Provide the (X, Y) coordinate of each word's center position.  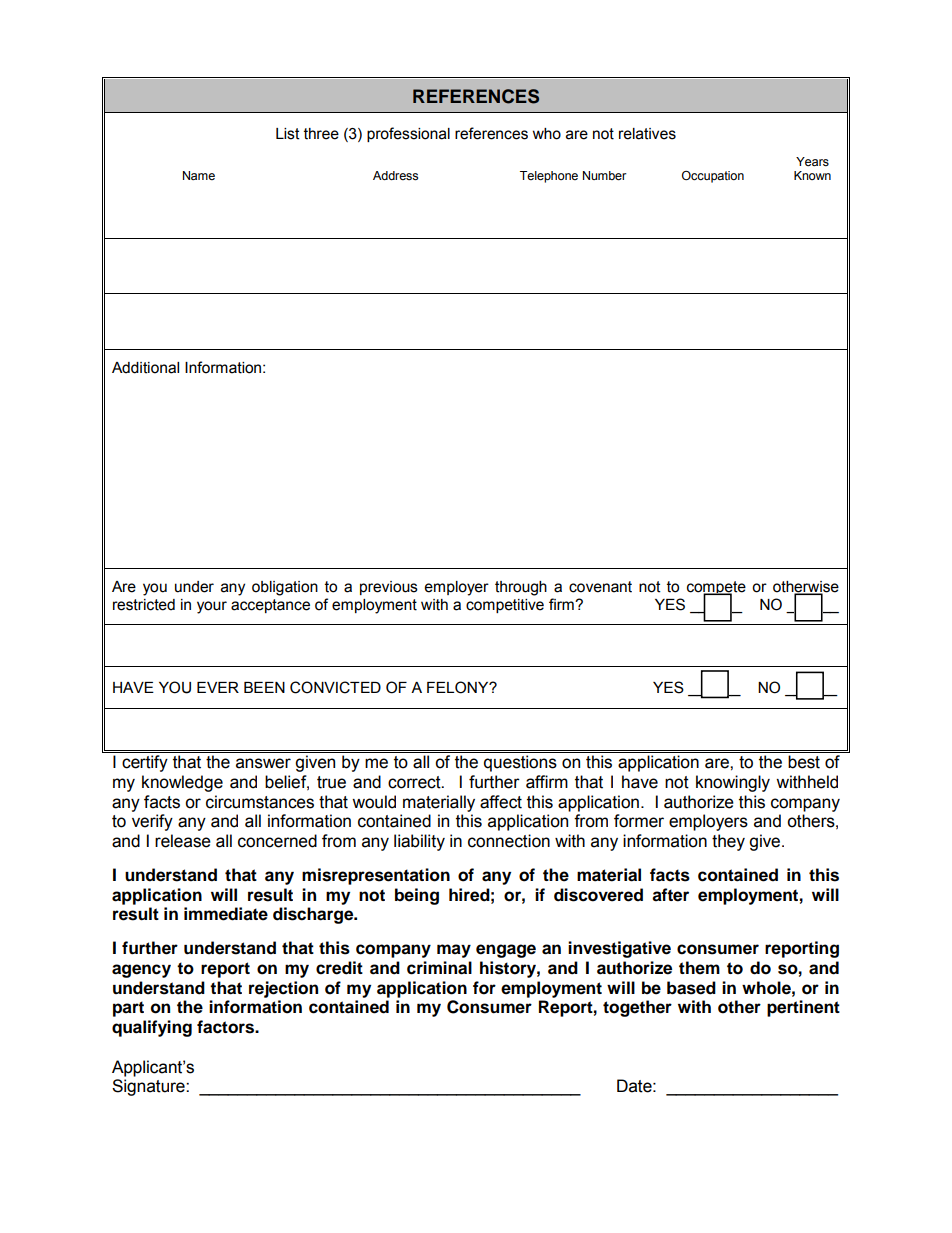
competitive (505, 606)
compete (716, 589)
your (212, 607)
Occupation (713, 177)
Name (199, 175)
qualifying (152, 1028)
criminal (439, 968)
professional (408, 134)
